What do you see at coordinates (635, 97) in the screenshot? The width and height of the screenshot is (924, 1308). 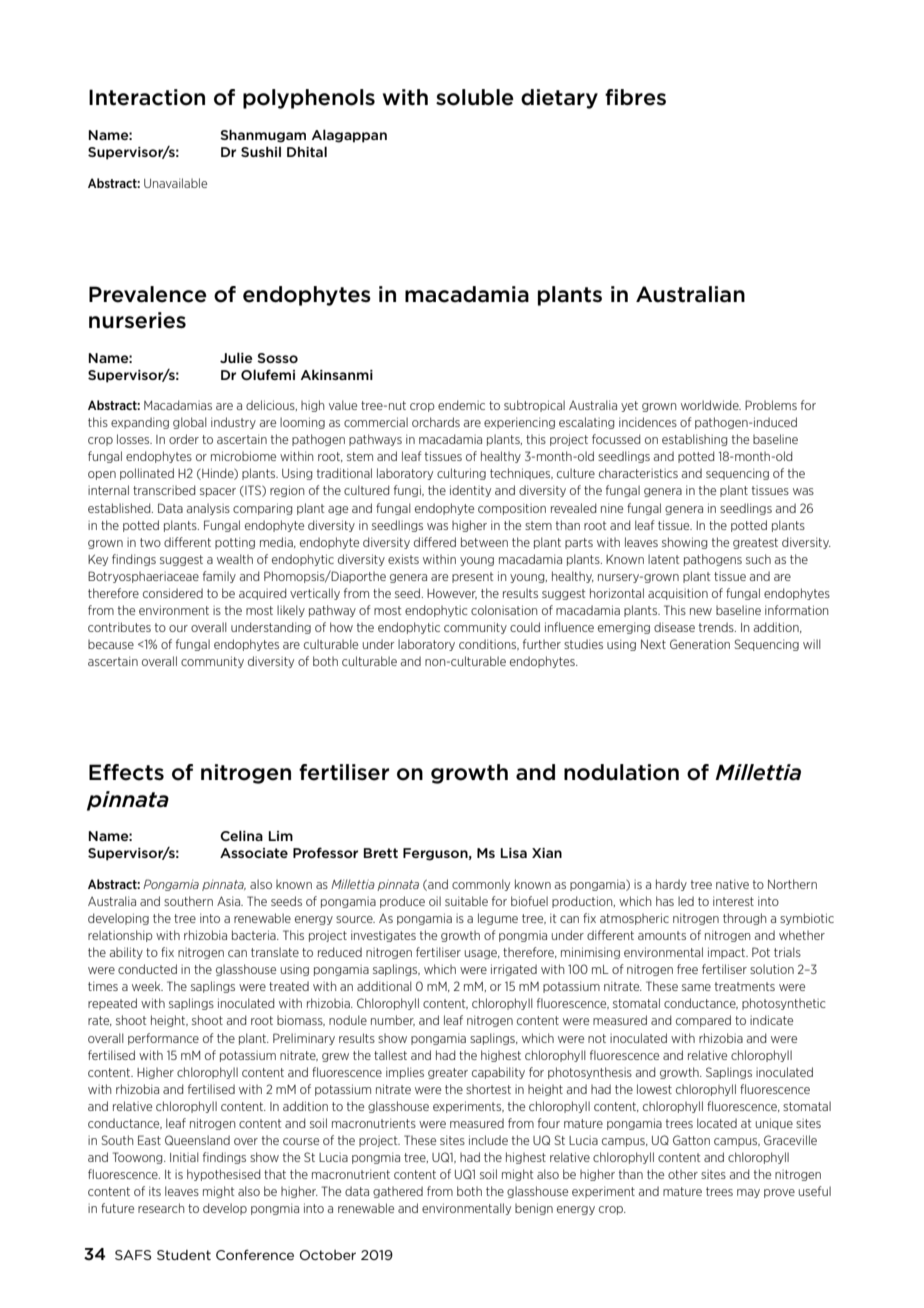 I see `fibres` at bounding box center [635, 97].
